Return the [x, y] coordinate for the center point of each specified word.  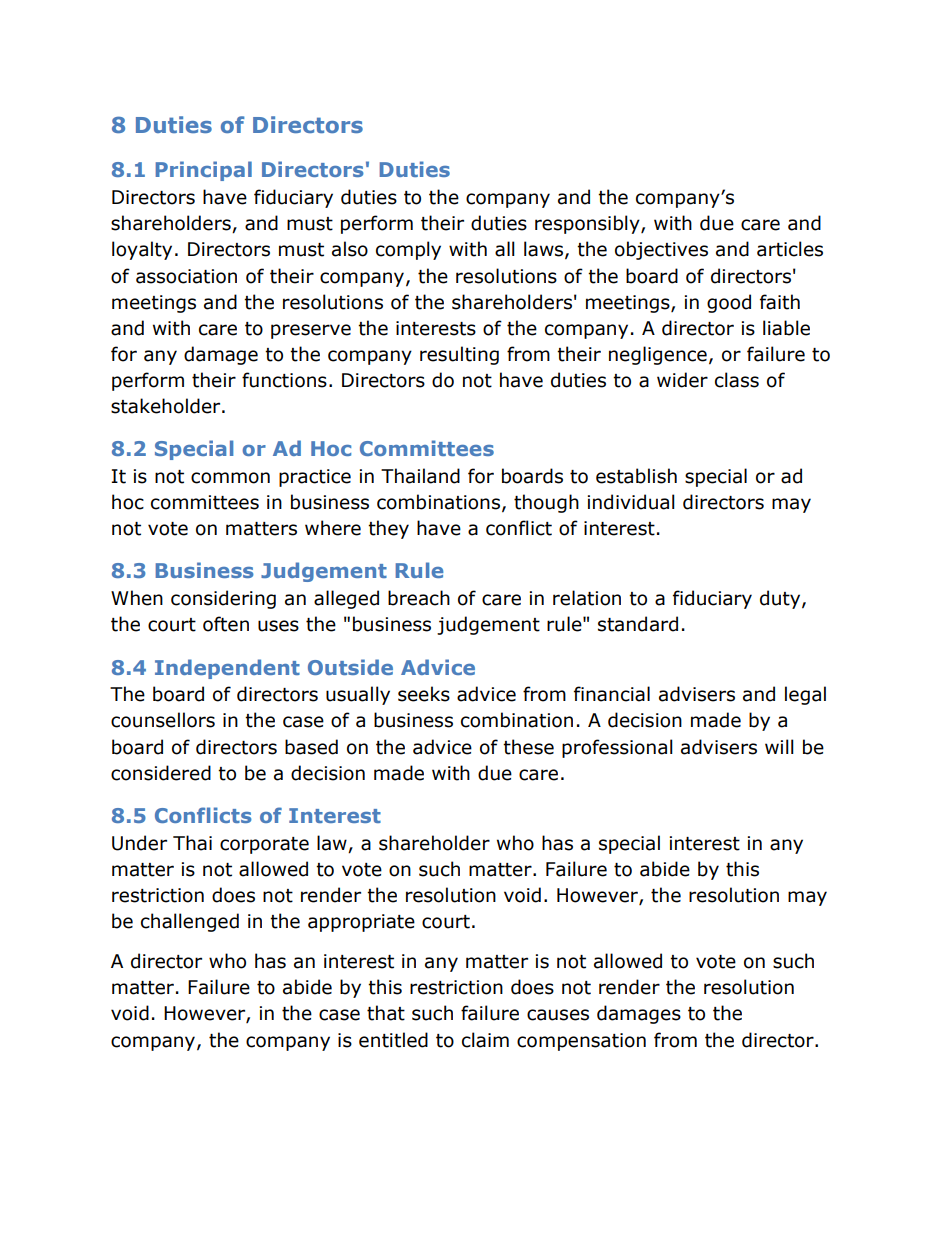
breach [419, 598]
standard [638, 624]
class [737, 380]
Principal [203, 171]
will [779, 746]
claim [485, 1040]
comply [408, 250]
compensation [581, 1042]
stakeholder [167, 406]
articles [790, 249]
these [528, 747]
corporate [264, 845]
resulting [459, 355]
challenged [190, 922]
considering [223, 599]
